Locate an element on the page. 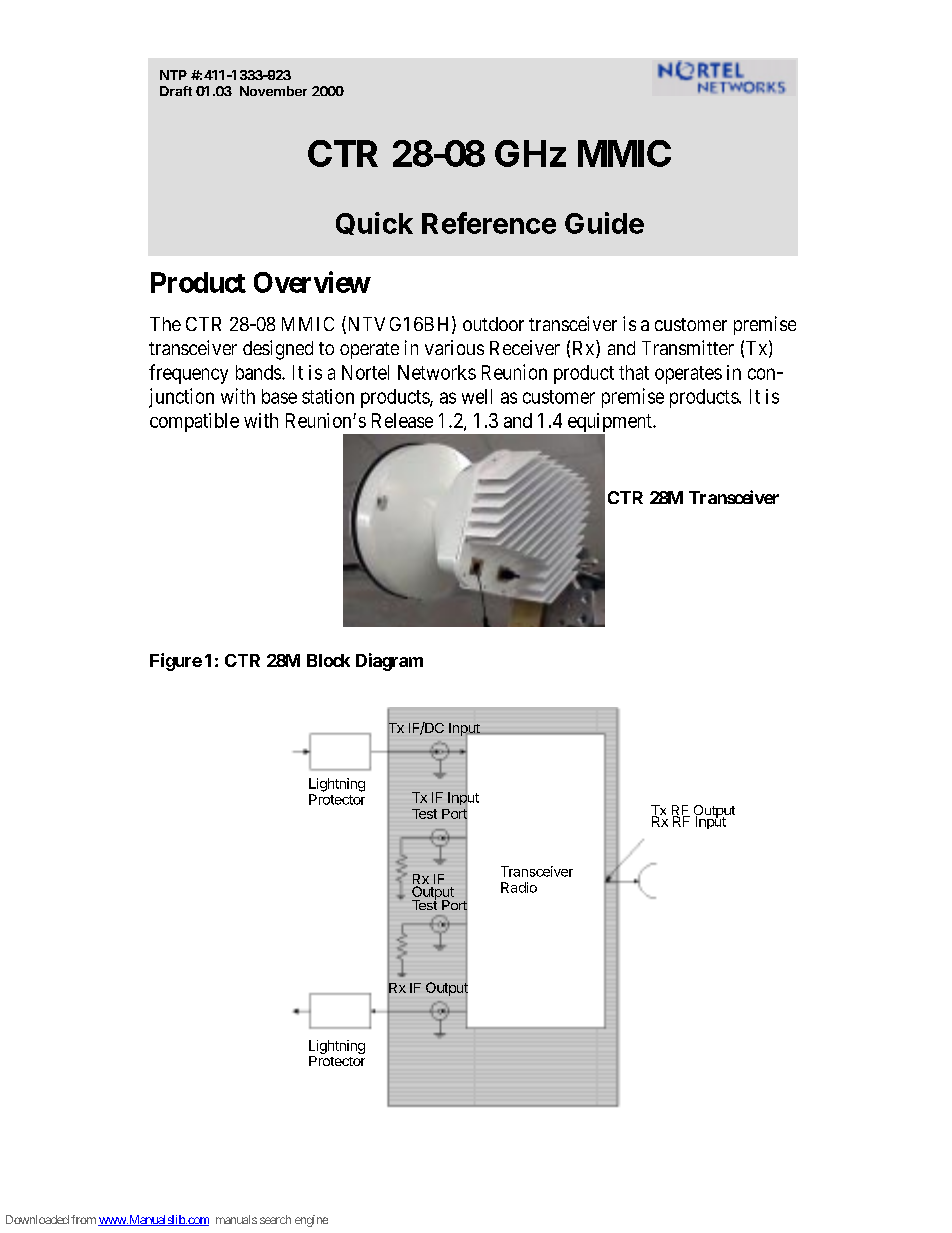 Image resolution: width=952 pixels, height=1233 pixels. November is located at coordinates (273, 91).
